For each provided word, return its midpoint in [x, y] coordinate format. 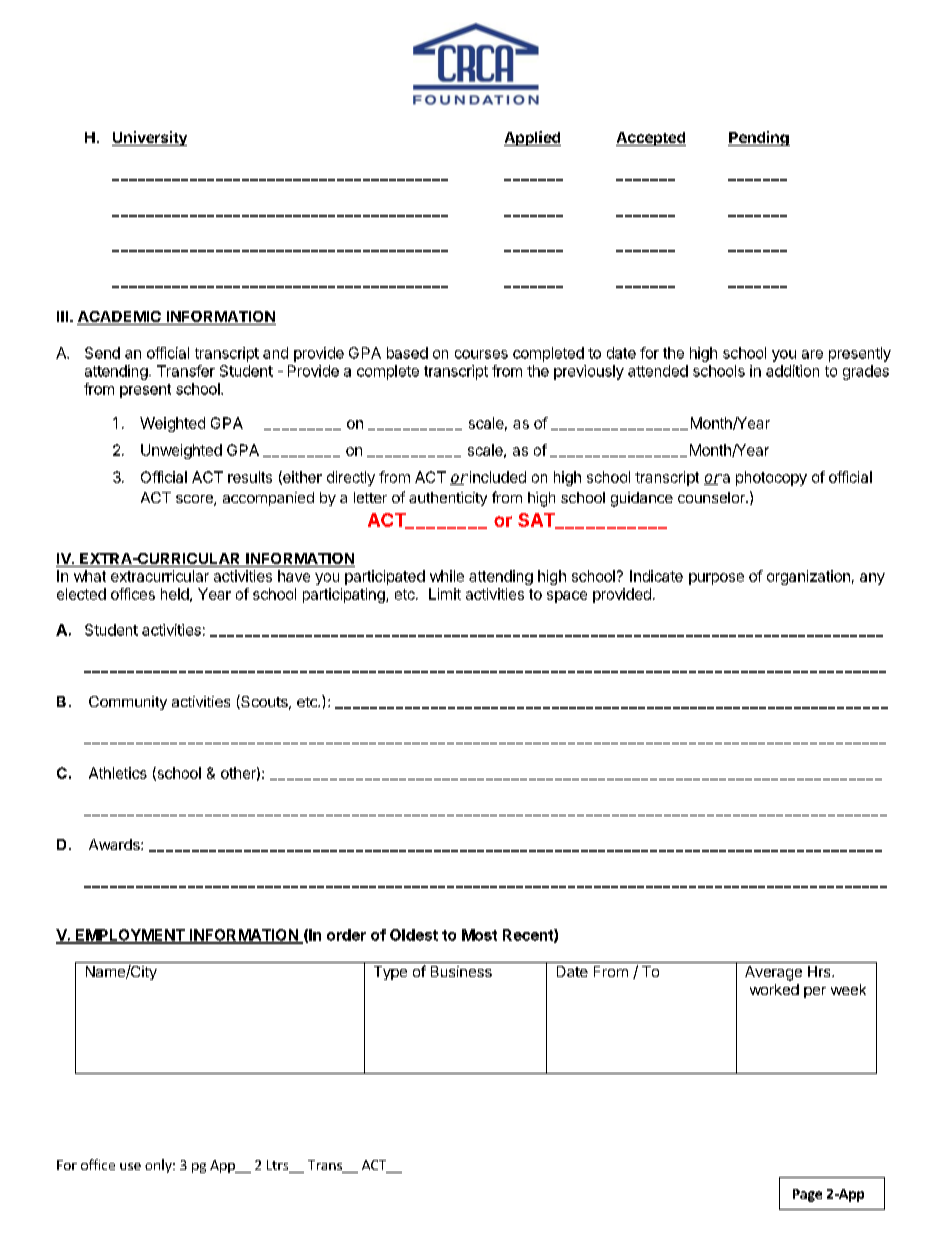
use [130, 1166]
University [149, 138]
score [195, 500]
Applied [532, 138]
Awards [115, 844]
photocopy [771, 478]
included [496, 477]
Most [479, 935]
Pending [759, 138]
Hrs [820, 971]
